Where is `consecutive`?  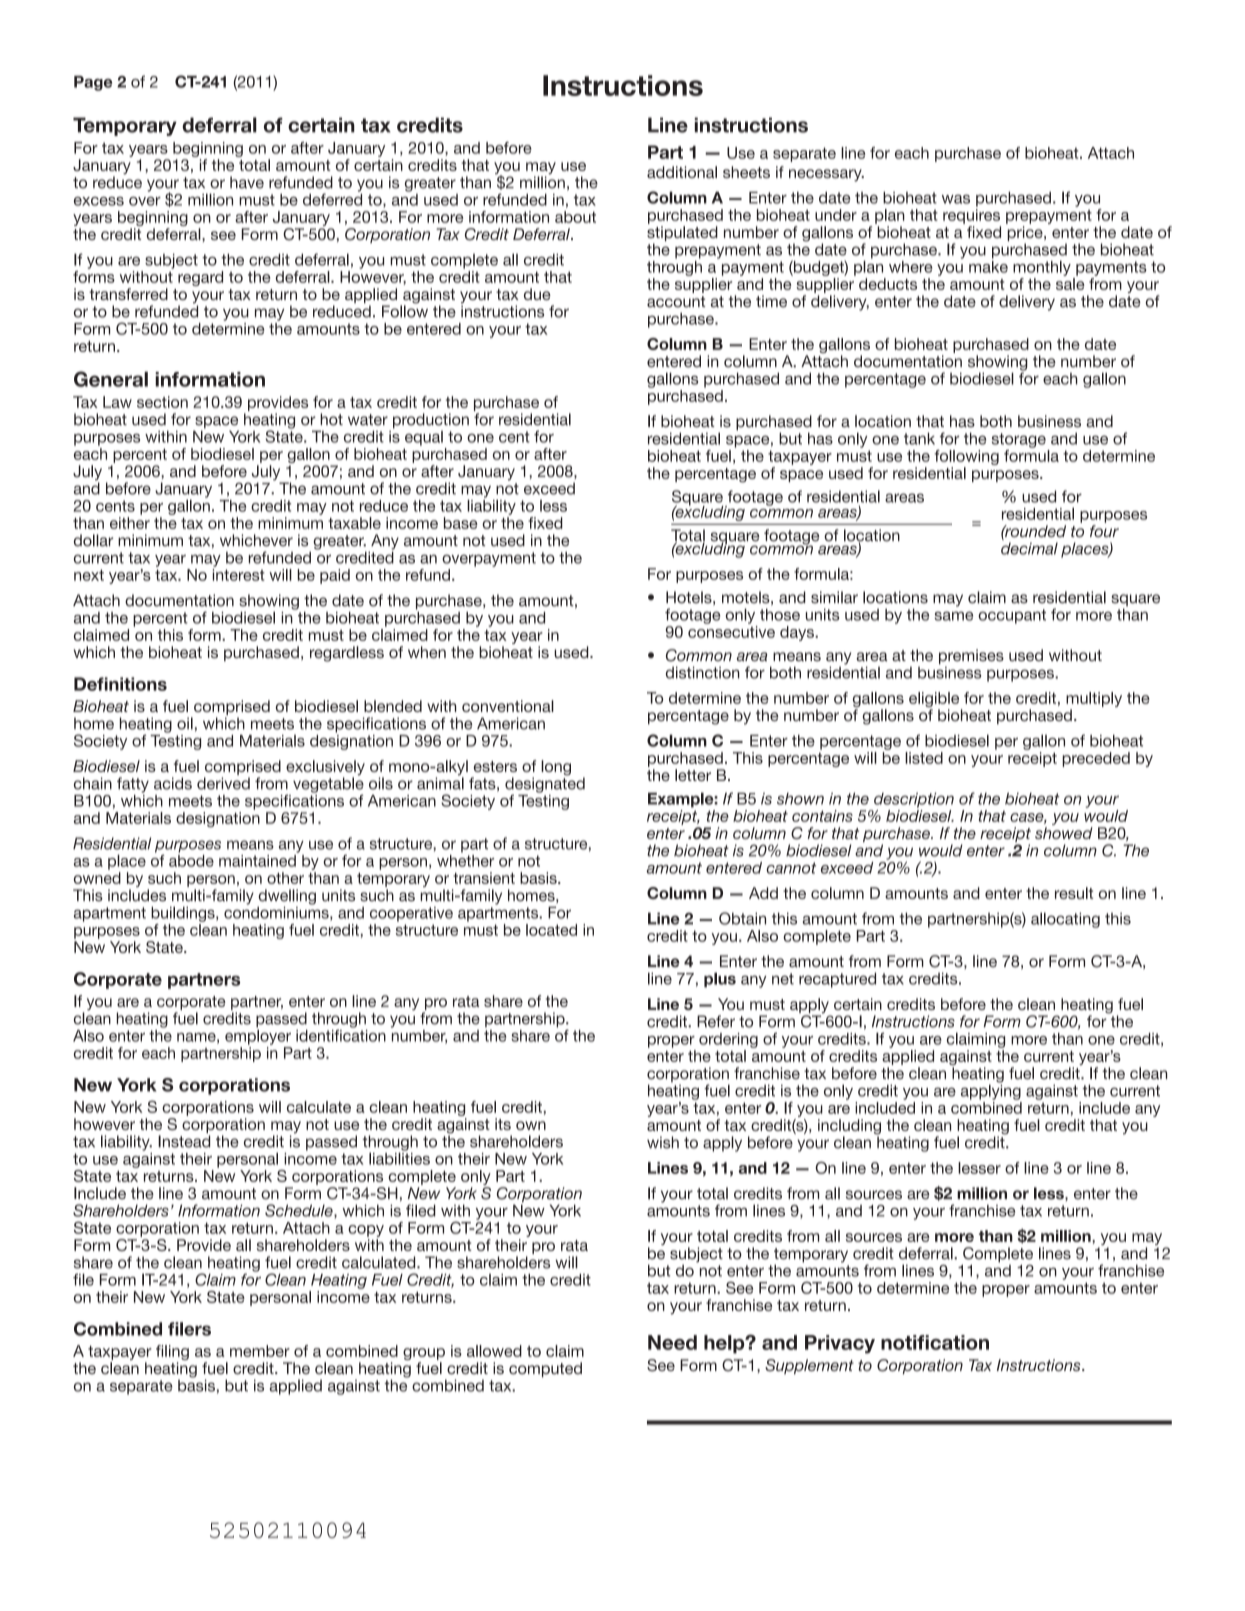 consecutive is located at coordinates (731, 632).
